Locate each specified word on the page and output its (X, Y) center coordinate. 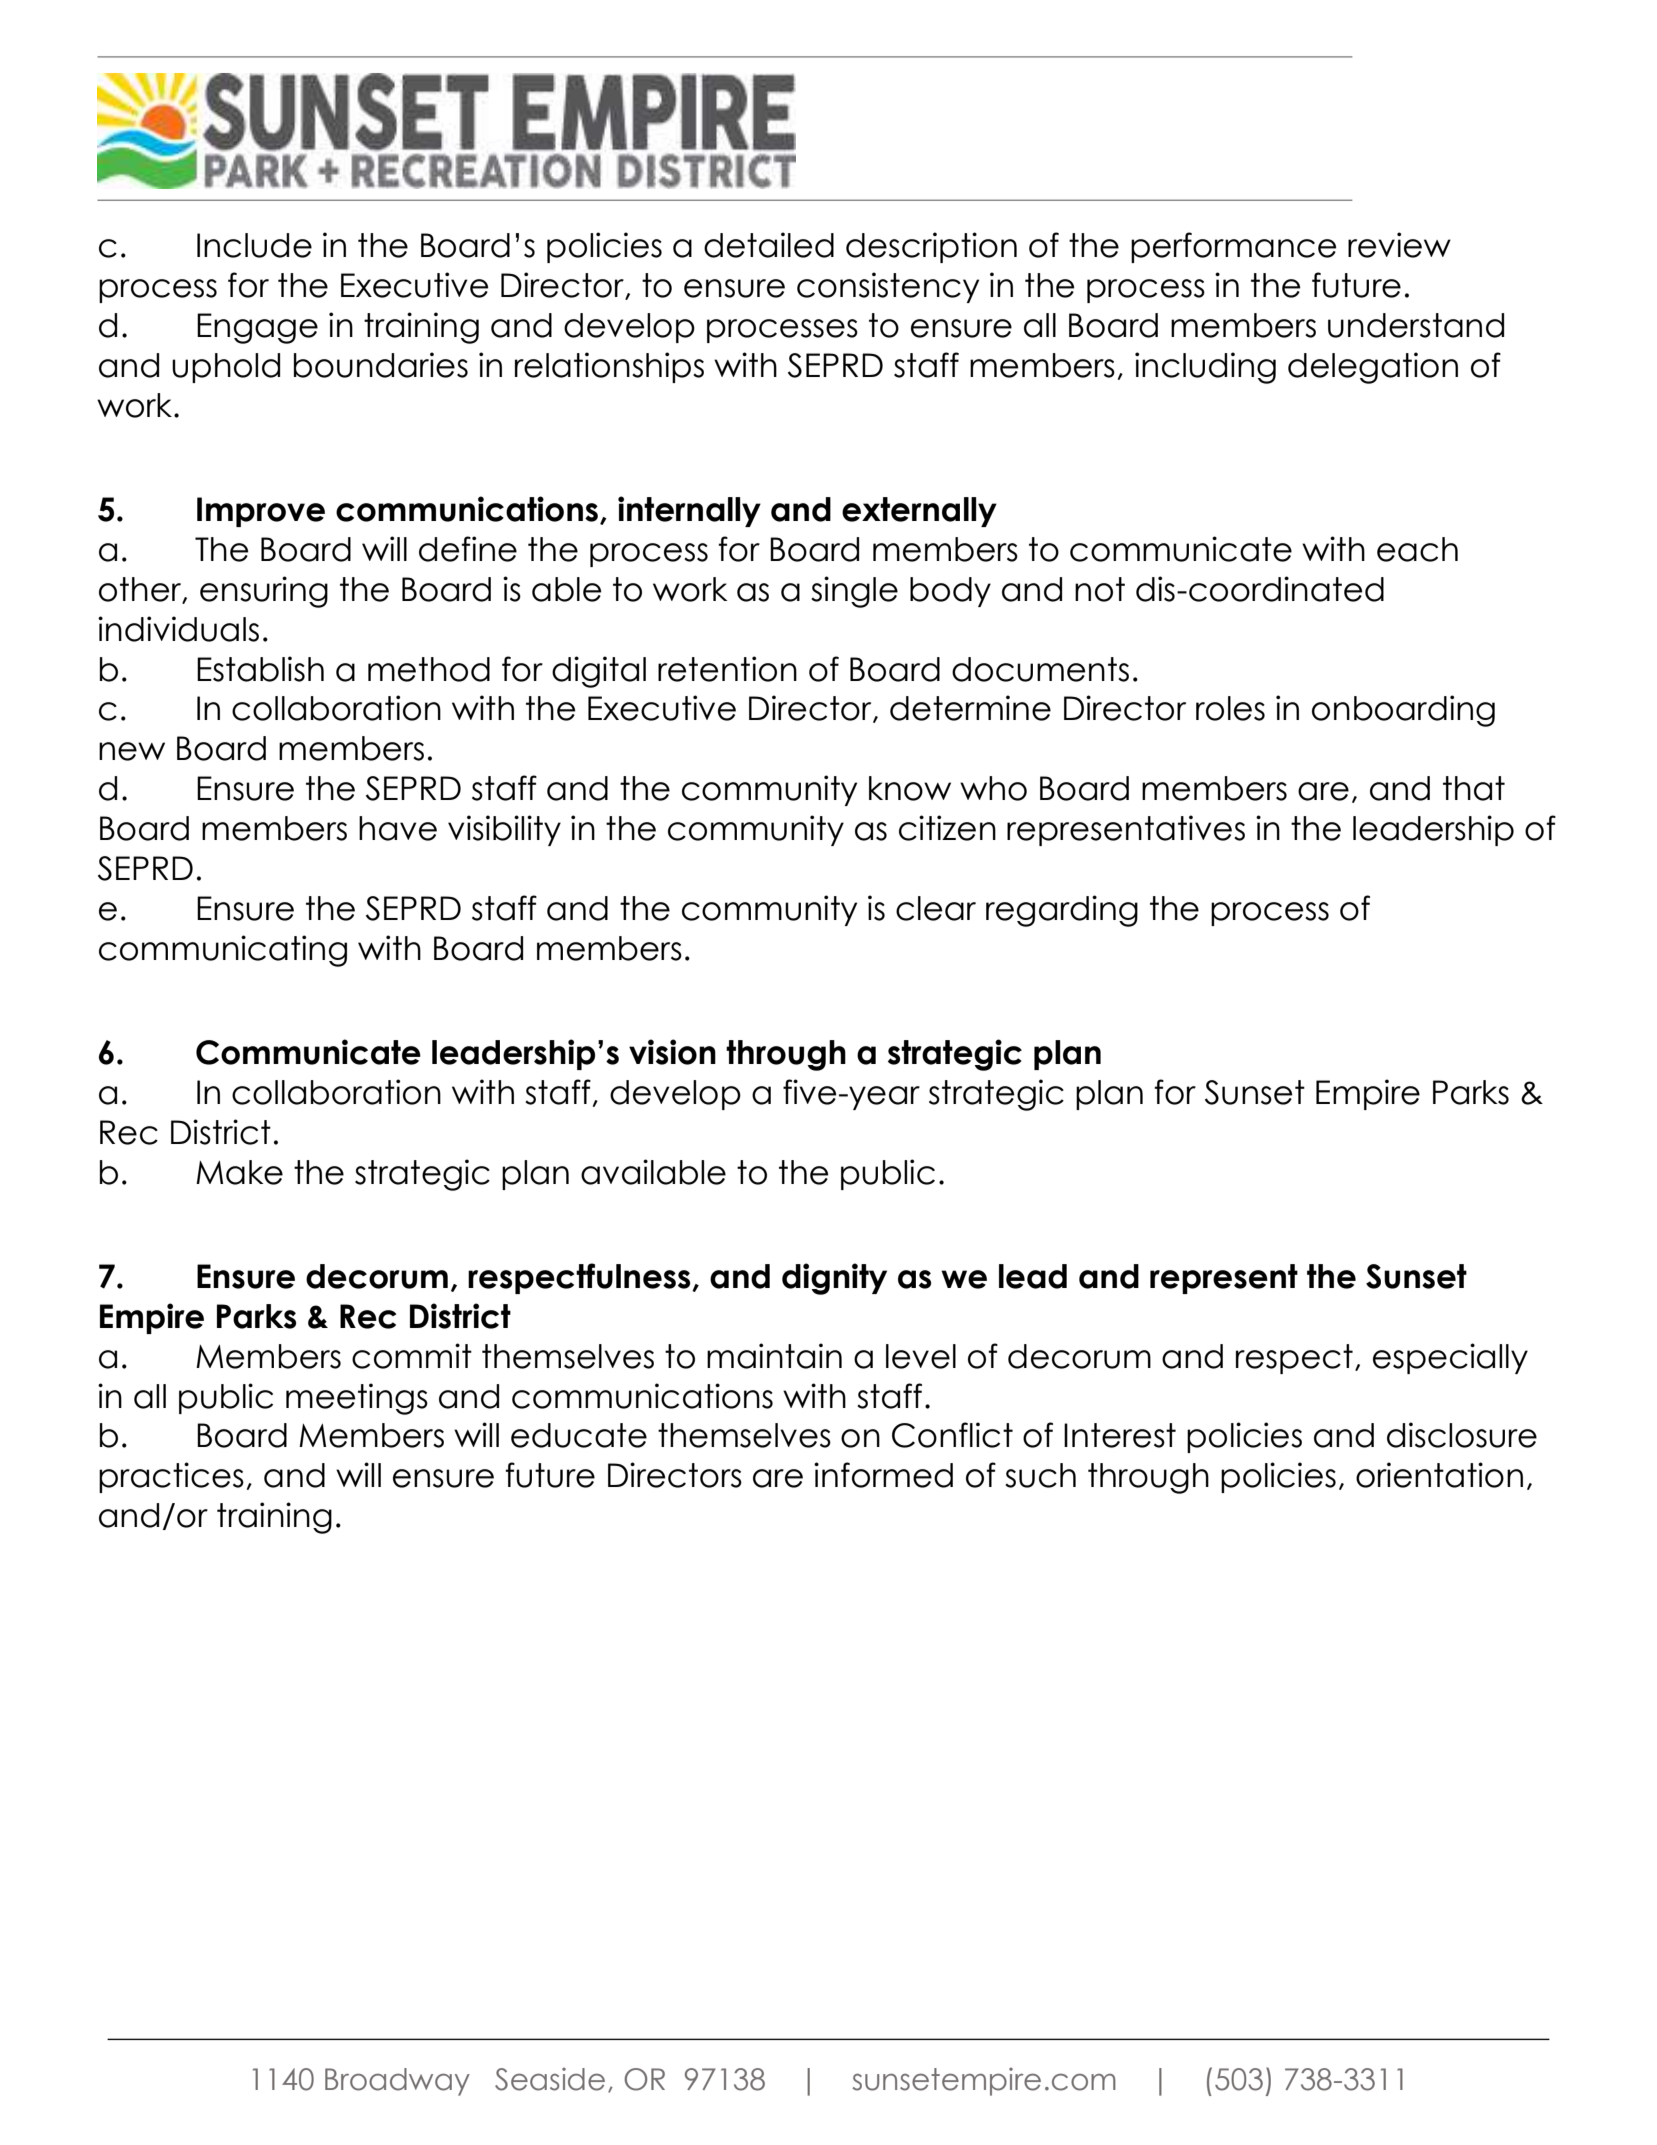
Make (239, 1172)
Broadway (397, 2082)
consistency (888, 287)
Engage (257, 328)
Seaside (550, 2079)
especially (1450, 1358)
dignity (834, 1279)
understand (1416, 325)
